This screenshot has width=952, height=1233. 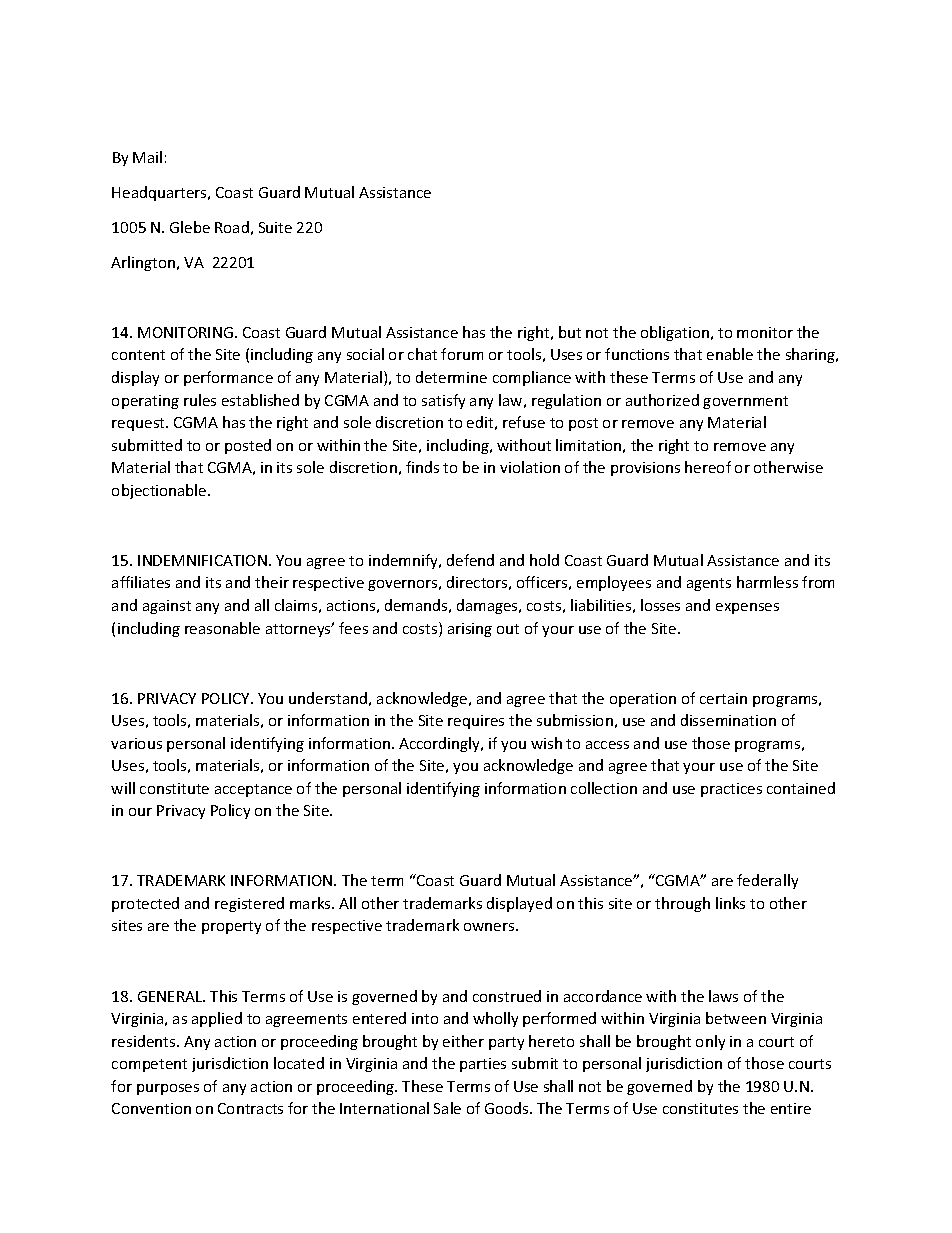 What do you see at coordinates (168, 1089) in the screenshot?
I see `purposes` at bounding box center [168, 1089].
